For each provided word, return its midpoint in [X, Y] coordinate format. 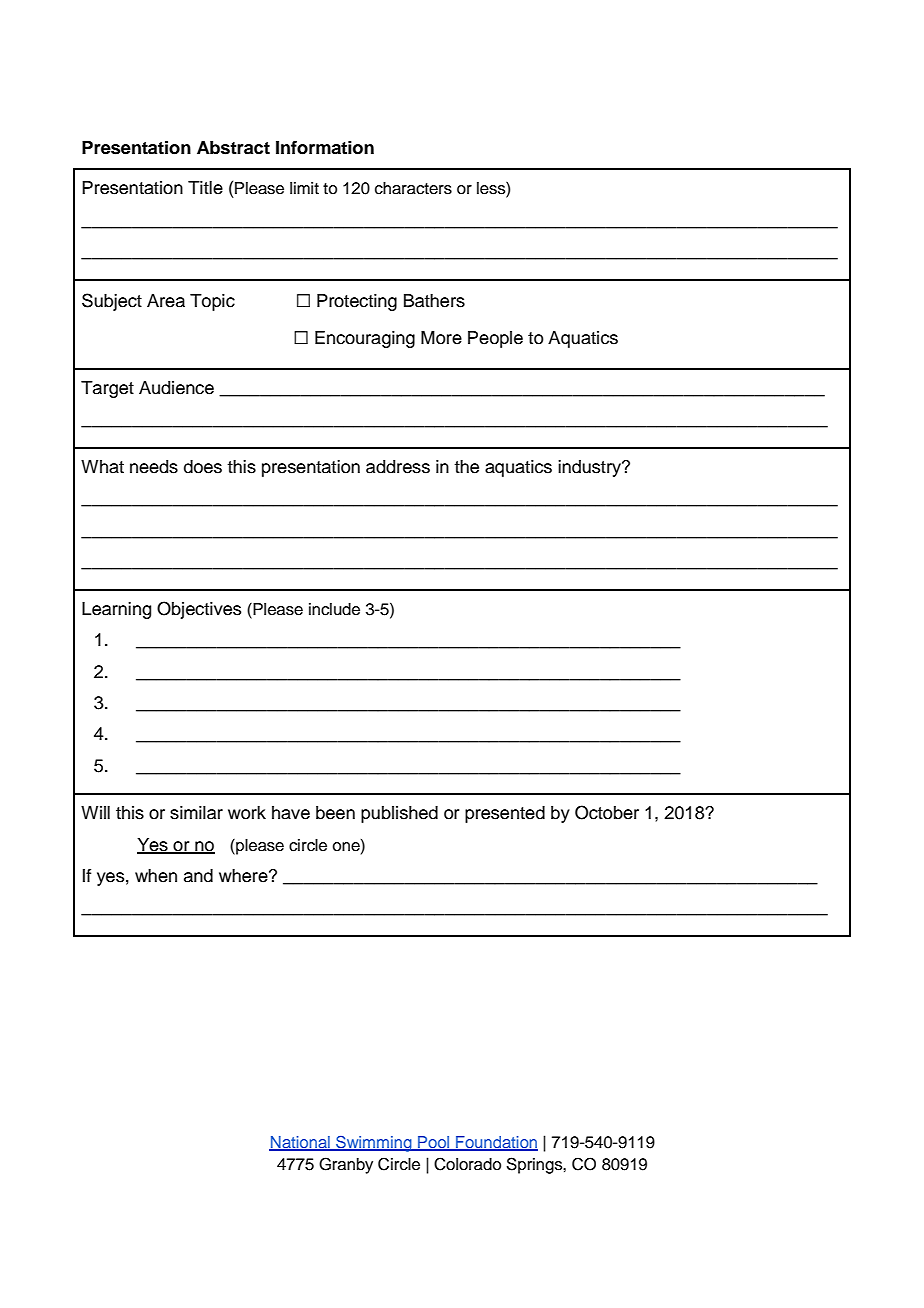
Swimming [374, 1144]
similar [196, 813]
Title [205, 188]
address [398, 467]
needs [154, 467]
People [495, 339]
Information [325, 148]
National [300, 1143]
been [335, 813]
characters [413, 188]
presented [505, 814]
